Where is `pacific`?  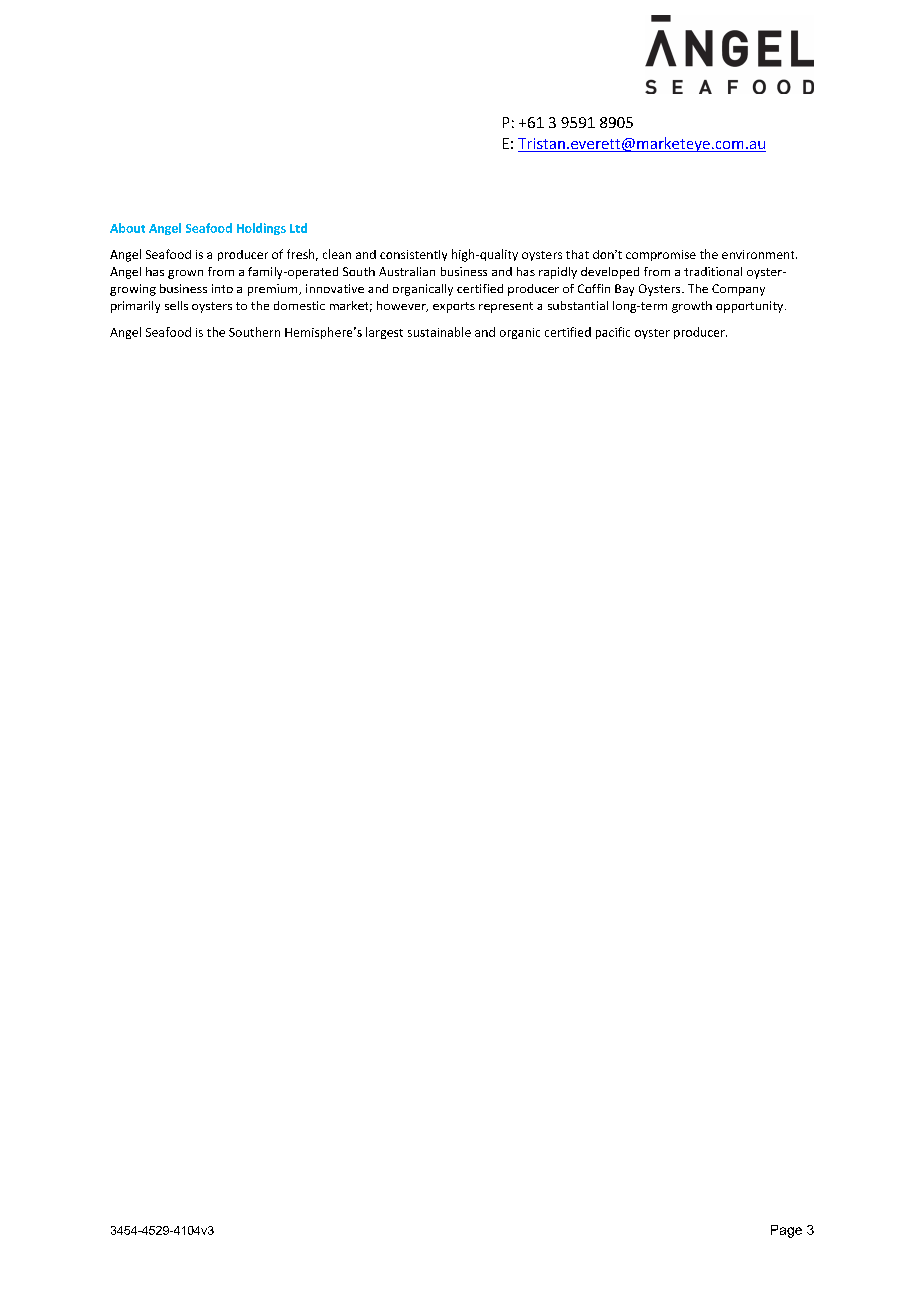
pacific is located at coordinates (613, 333).
